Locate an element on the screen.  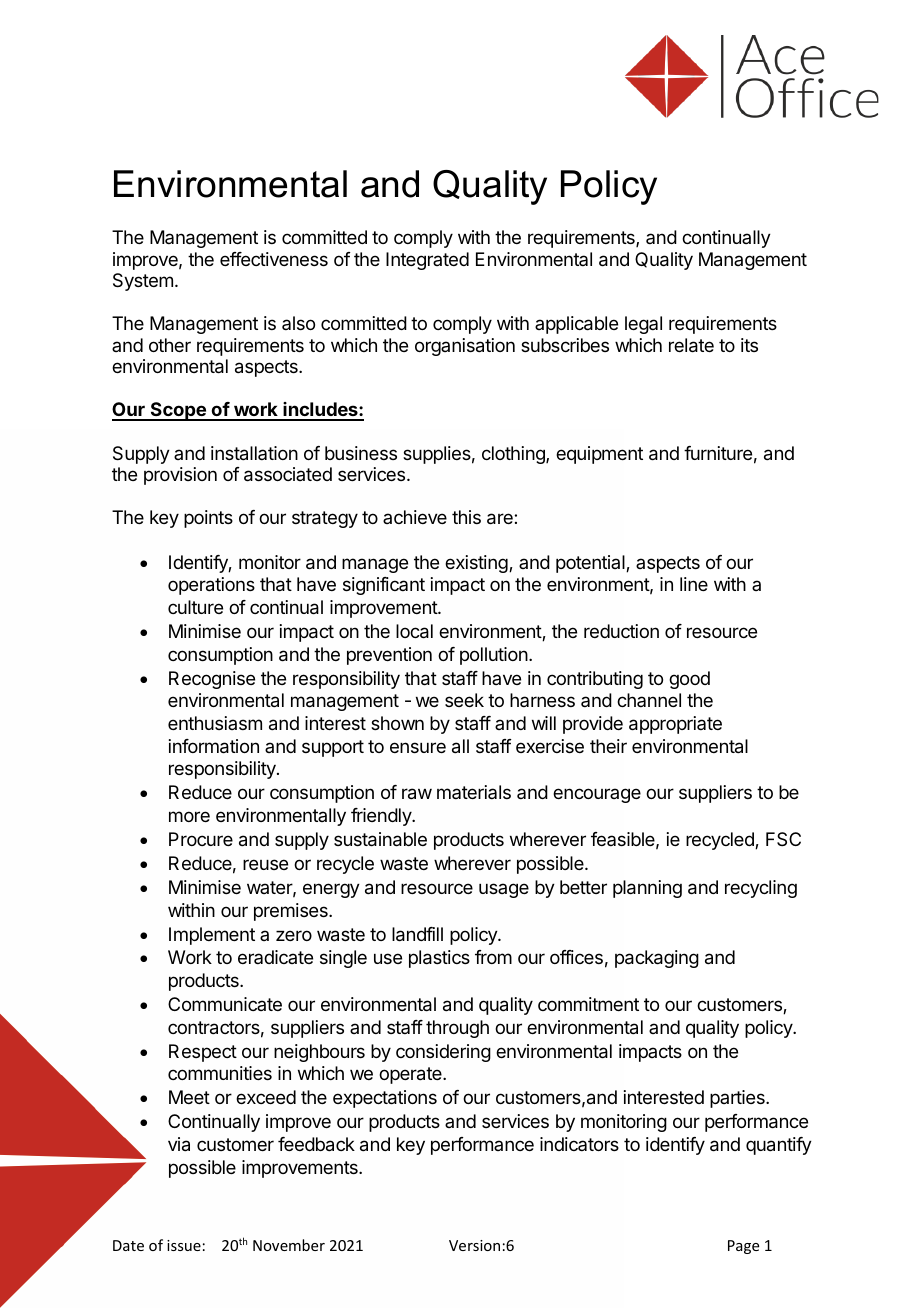
relate is located at coordinates (691, 345).
